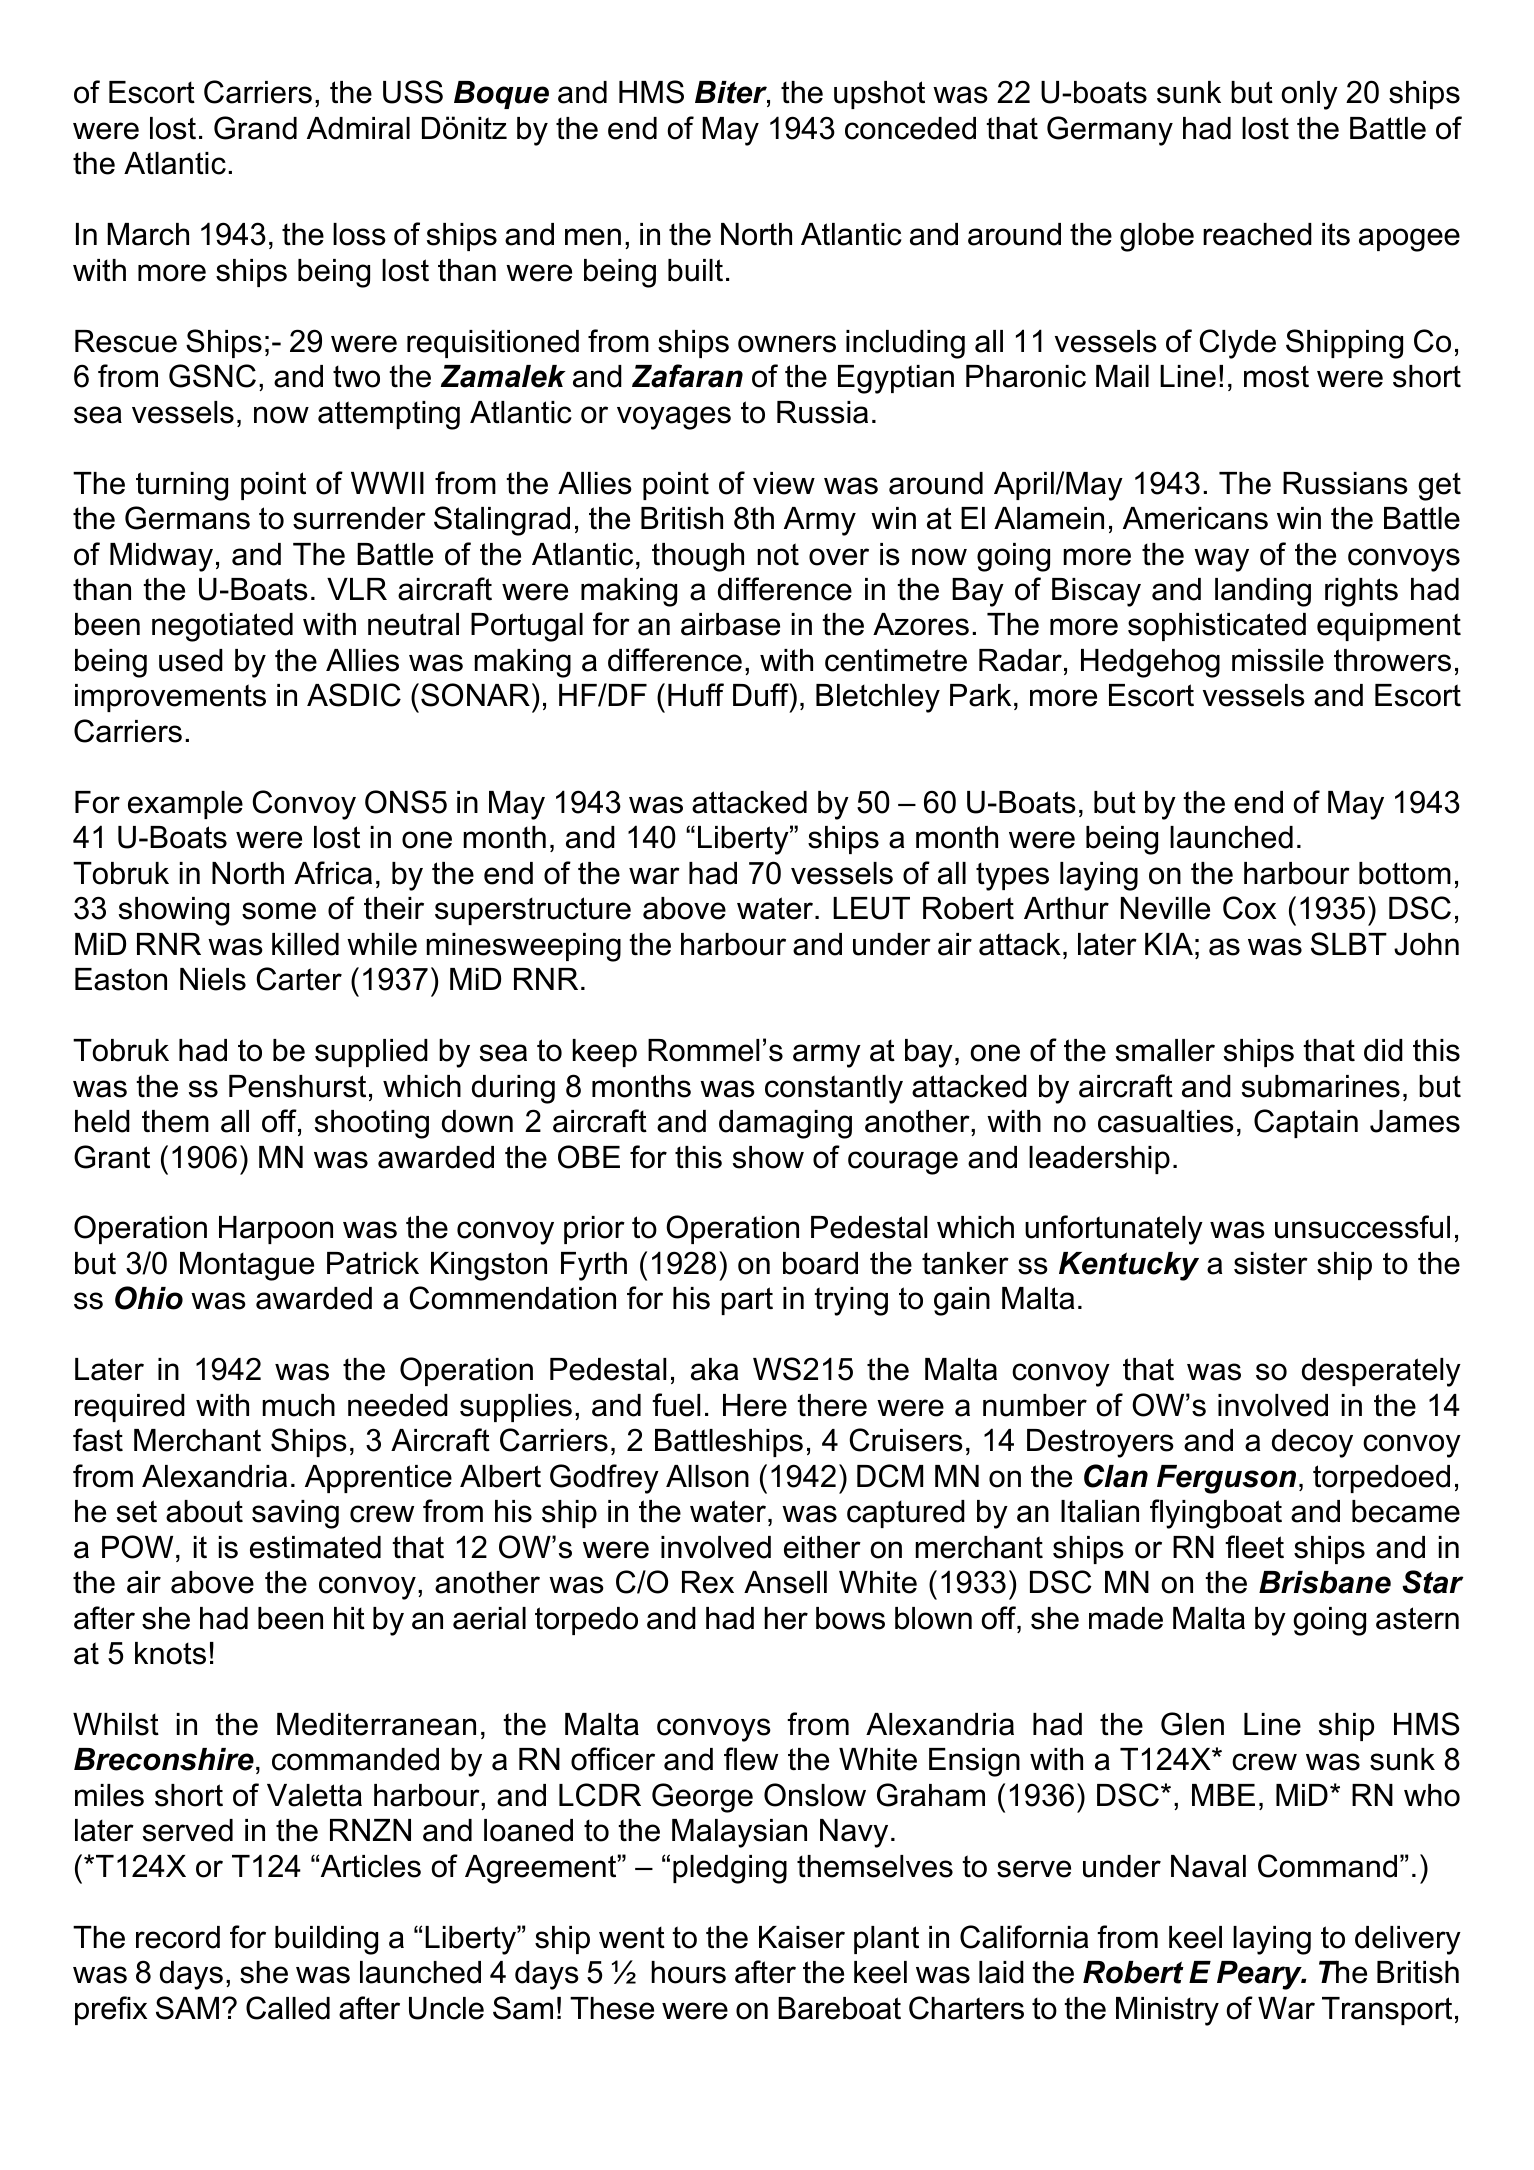 The height and width of the screenshot is (2170, 1534). Describe the element at coordinates (802, 1937) in the screenshot. I see `Kaiser` at that location.
